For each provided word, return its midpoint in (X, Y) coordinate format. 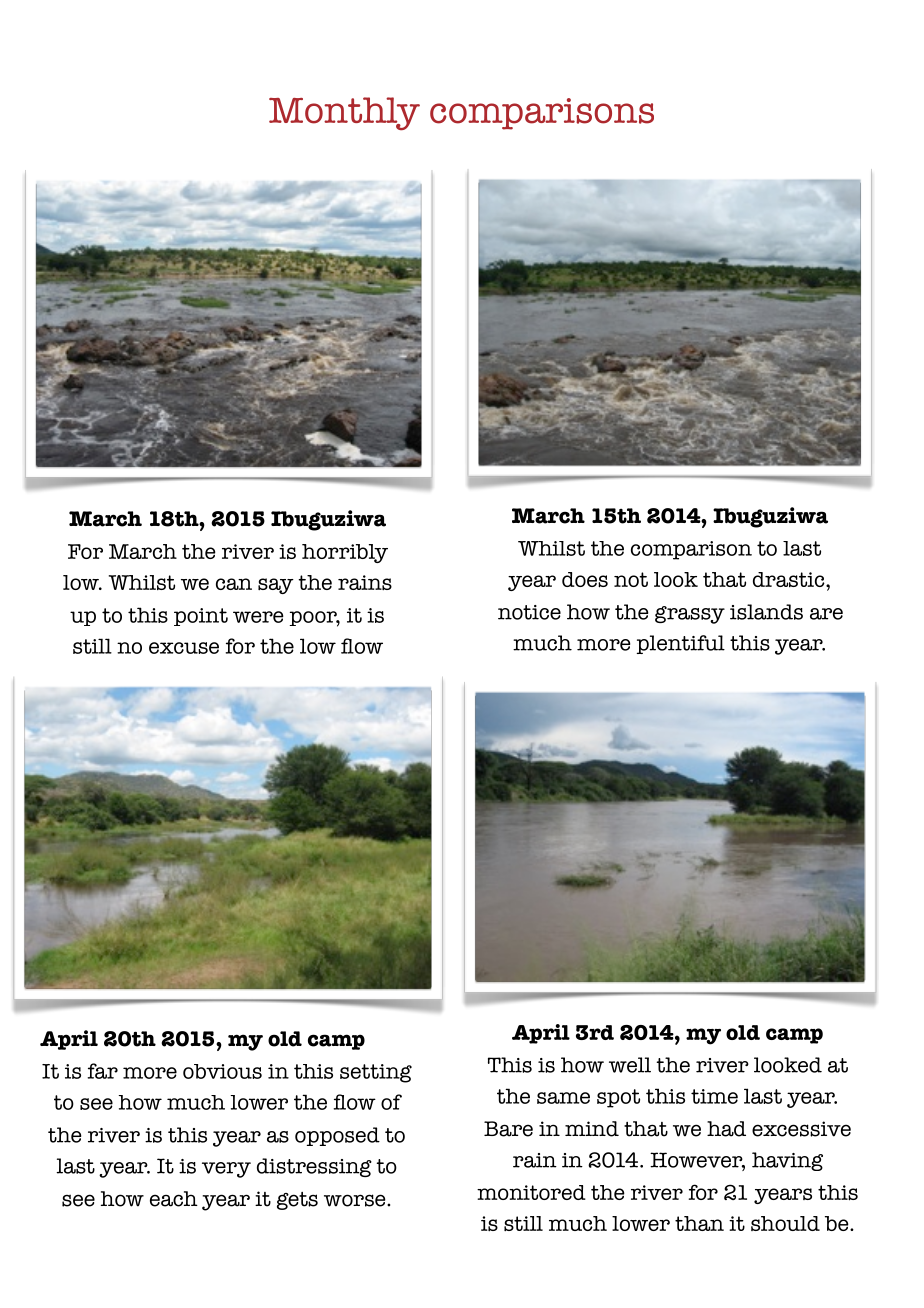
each (174, 1199)
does (585, 580)
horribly (345, 553)
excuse (184, 648)
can (234, 584)
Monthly (344, 113)
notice (529, 612)
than (699, 1223)
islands (766, 612)
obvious (222, 1071)
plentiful (681, 644)
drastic (790, 579)
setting (376, 1073)
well (630, 1065)
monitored (531, 1192)
